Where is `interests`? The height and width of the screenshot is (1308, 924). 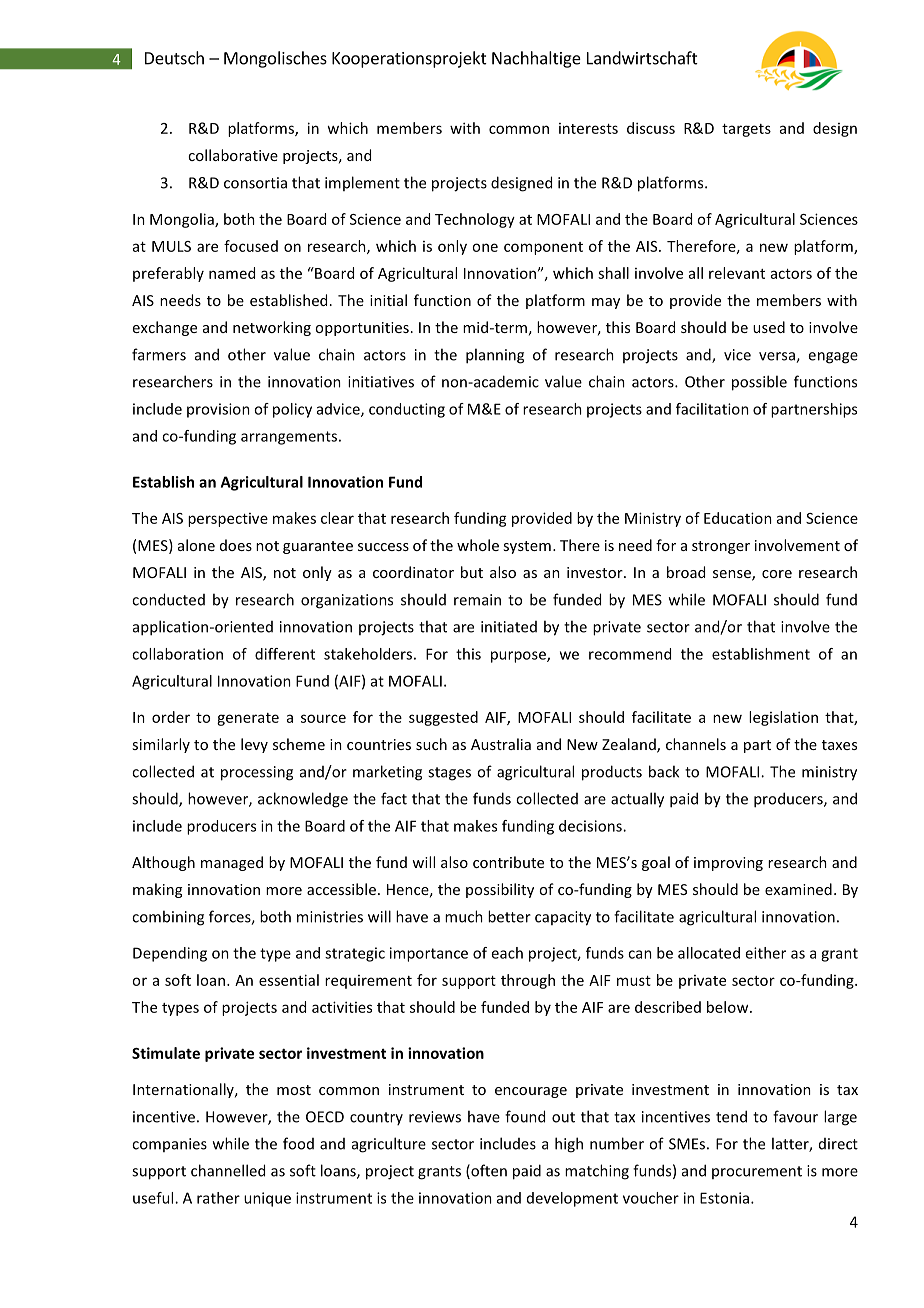
interests is located at coordinates (588, 128).
